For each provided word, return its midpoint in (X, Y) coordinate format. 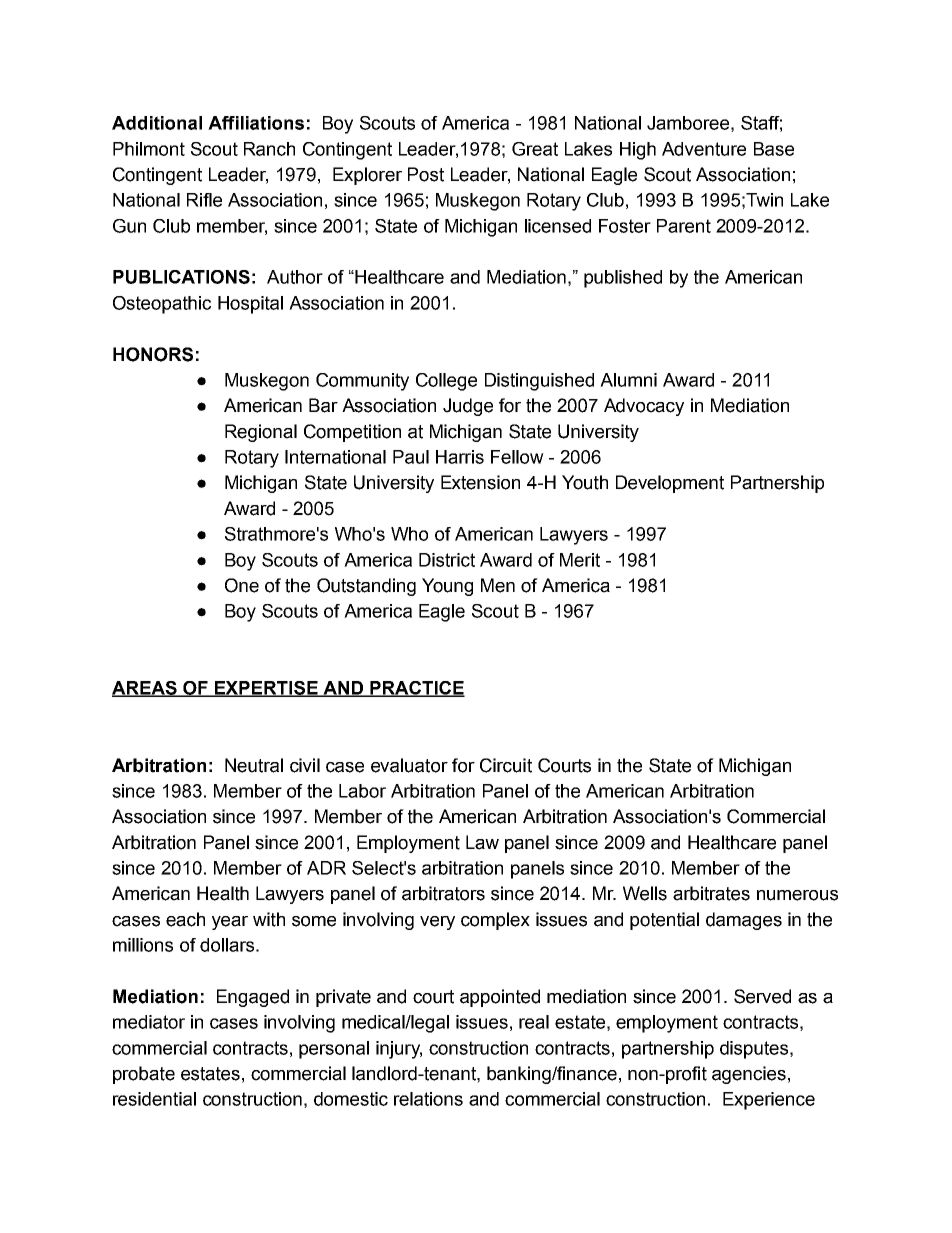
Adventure (704, 149)
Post (426, 174)
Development (670, 484)
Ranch (269, 149)
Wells (645, 893)
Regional (261, 433)
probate (144, 1075)
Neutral (254, 765)
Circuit (506, 765)
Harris (460, 457)
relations (428, 1099)
